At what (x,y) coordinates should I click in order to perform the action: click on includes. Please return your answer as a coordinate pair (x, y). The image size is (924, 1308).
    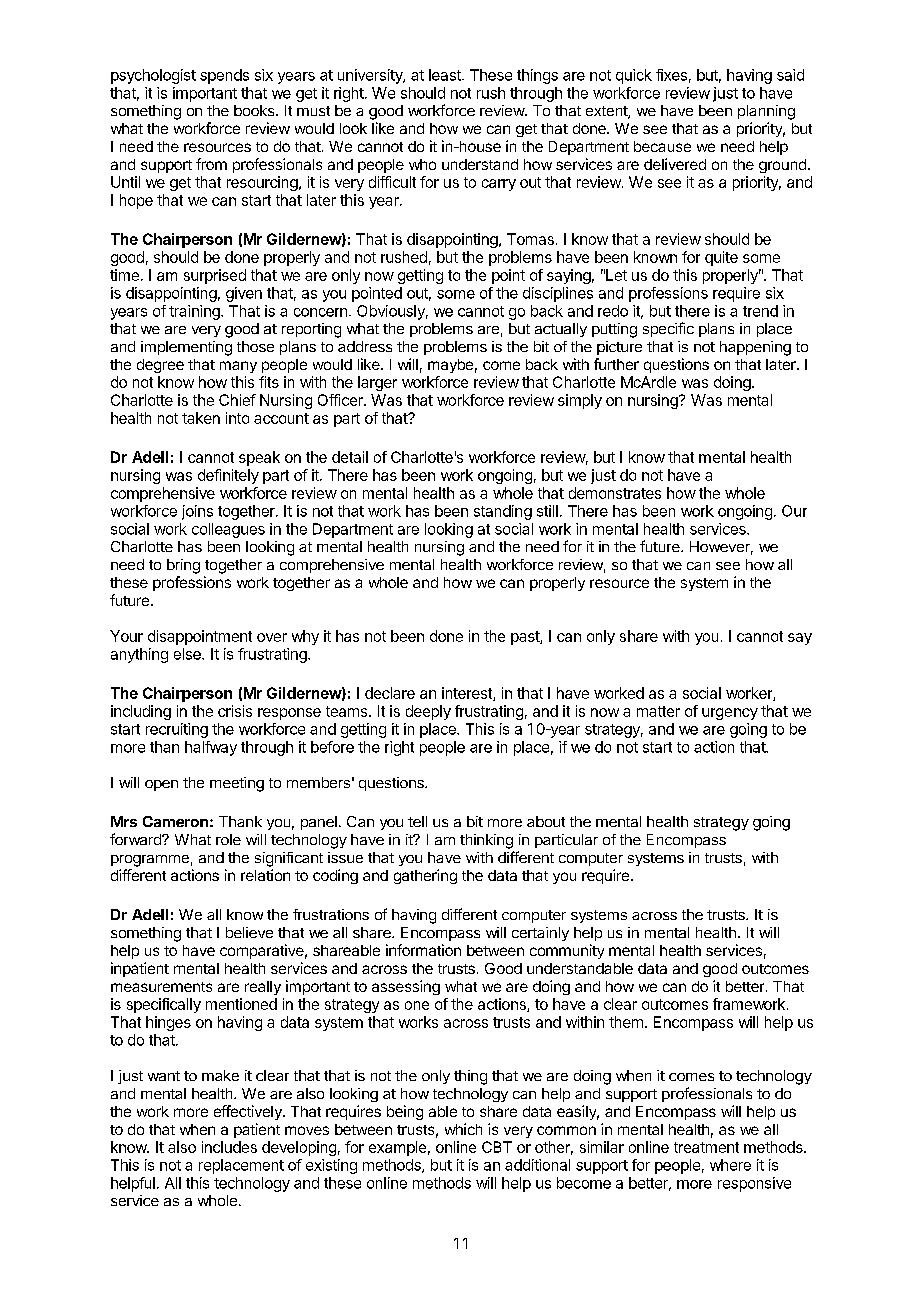
    Looking at the image, I should click on (229, 1147).
